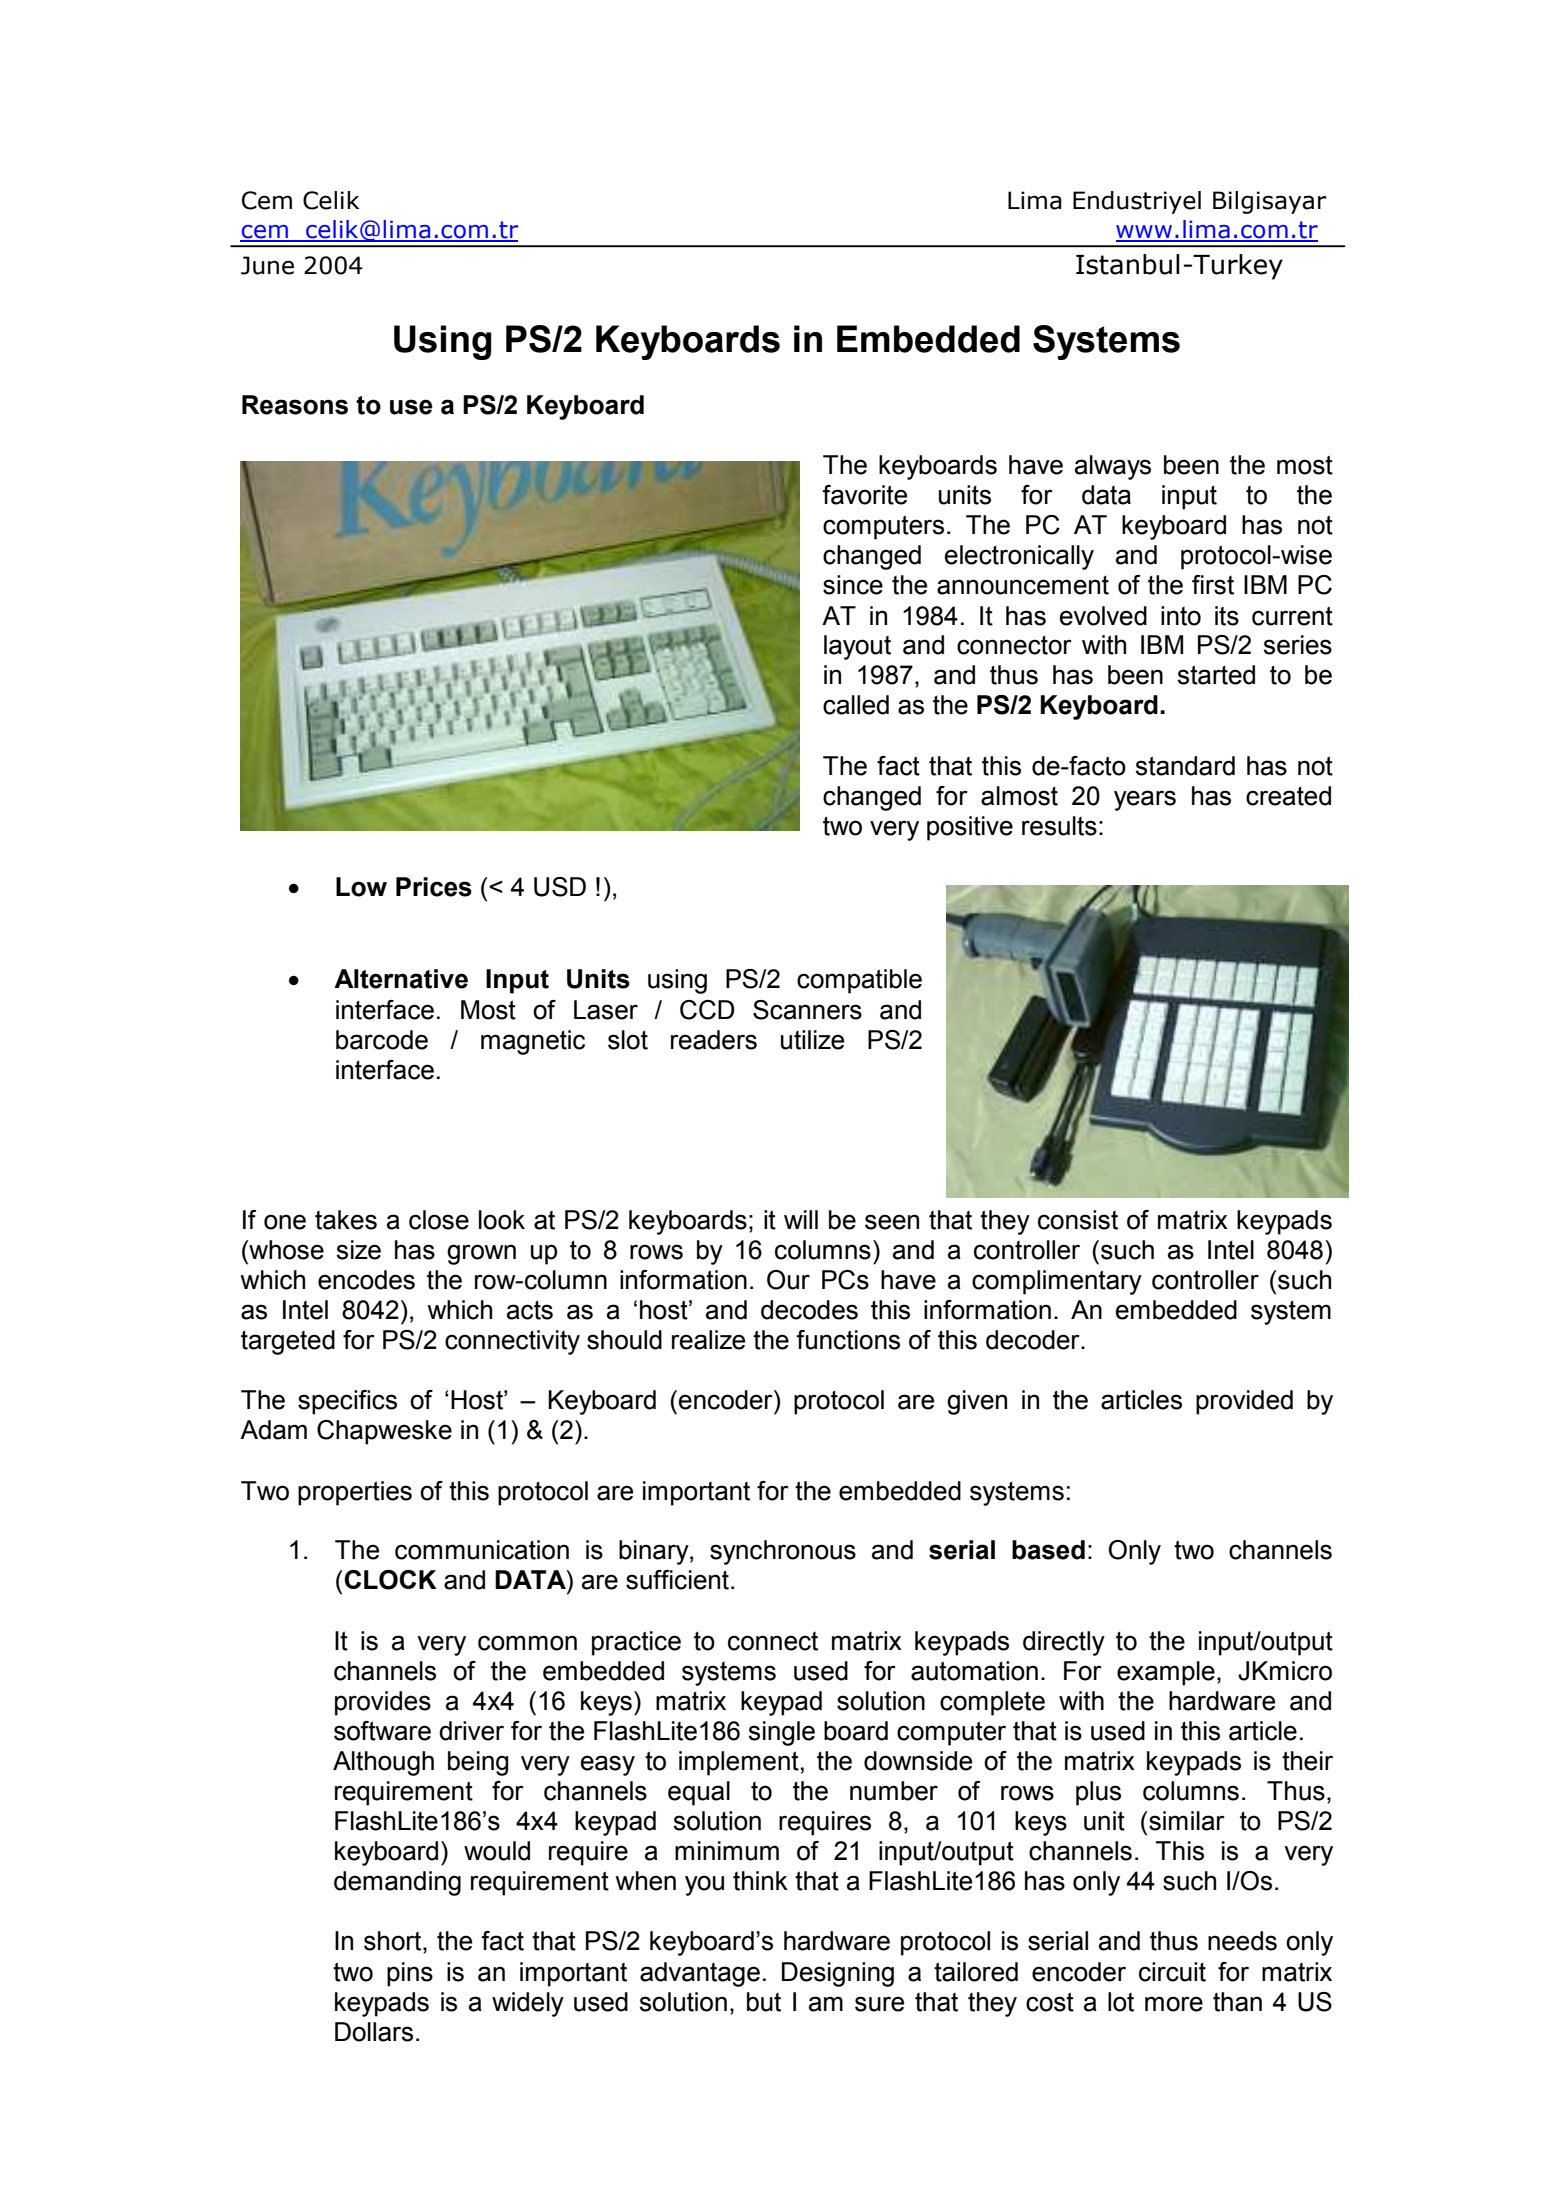  I want to click on favorite, so click(864, 495).
